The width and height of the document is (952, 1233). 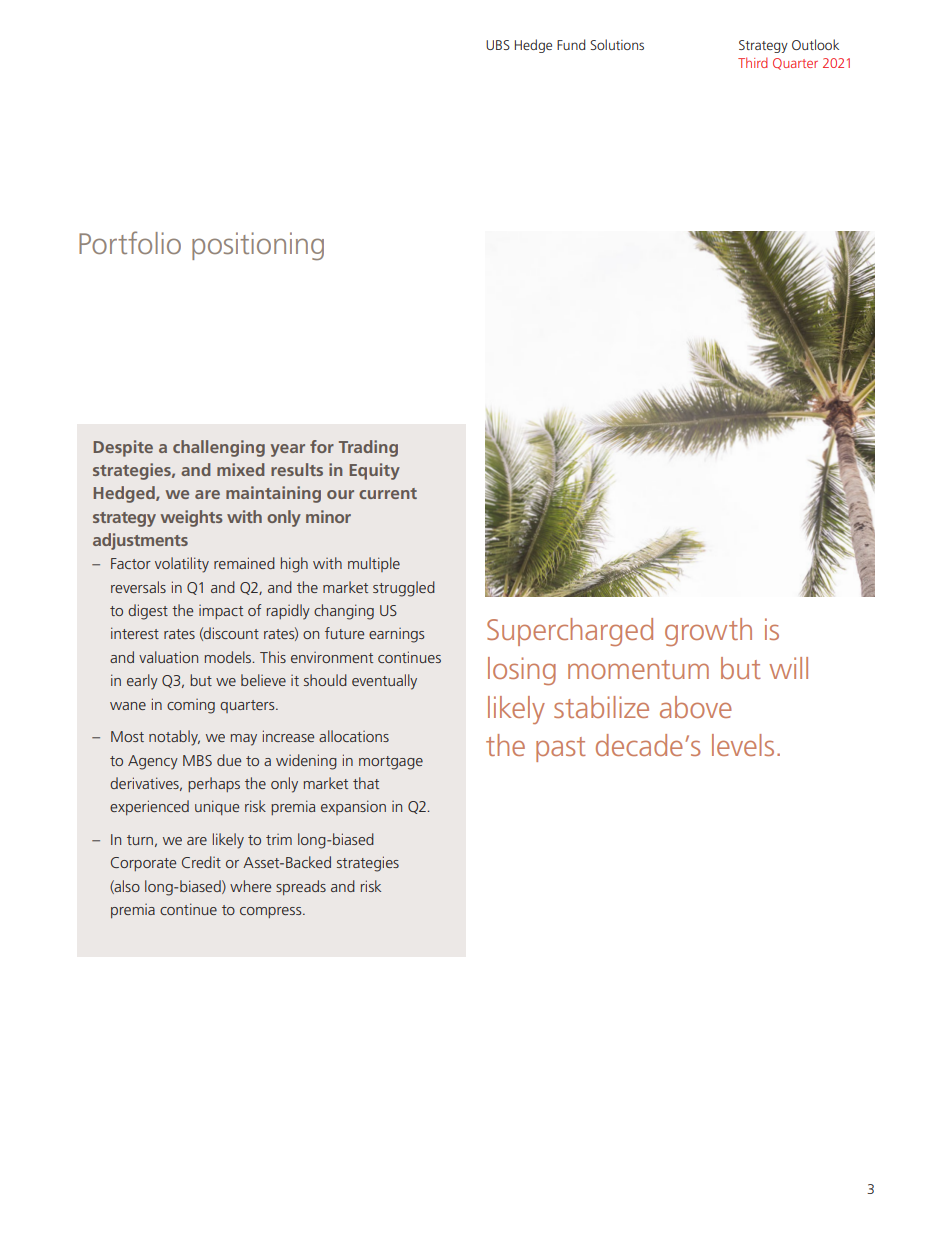 What do you see at coordinates (258, 246) in the document?
I see `positioning` at bounding box center [258, 246].
